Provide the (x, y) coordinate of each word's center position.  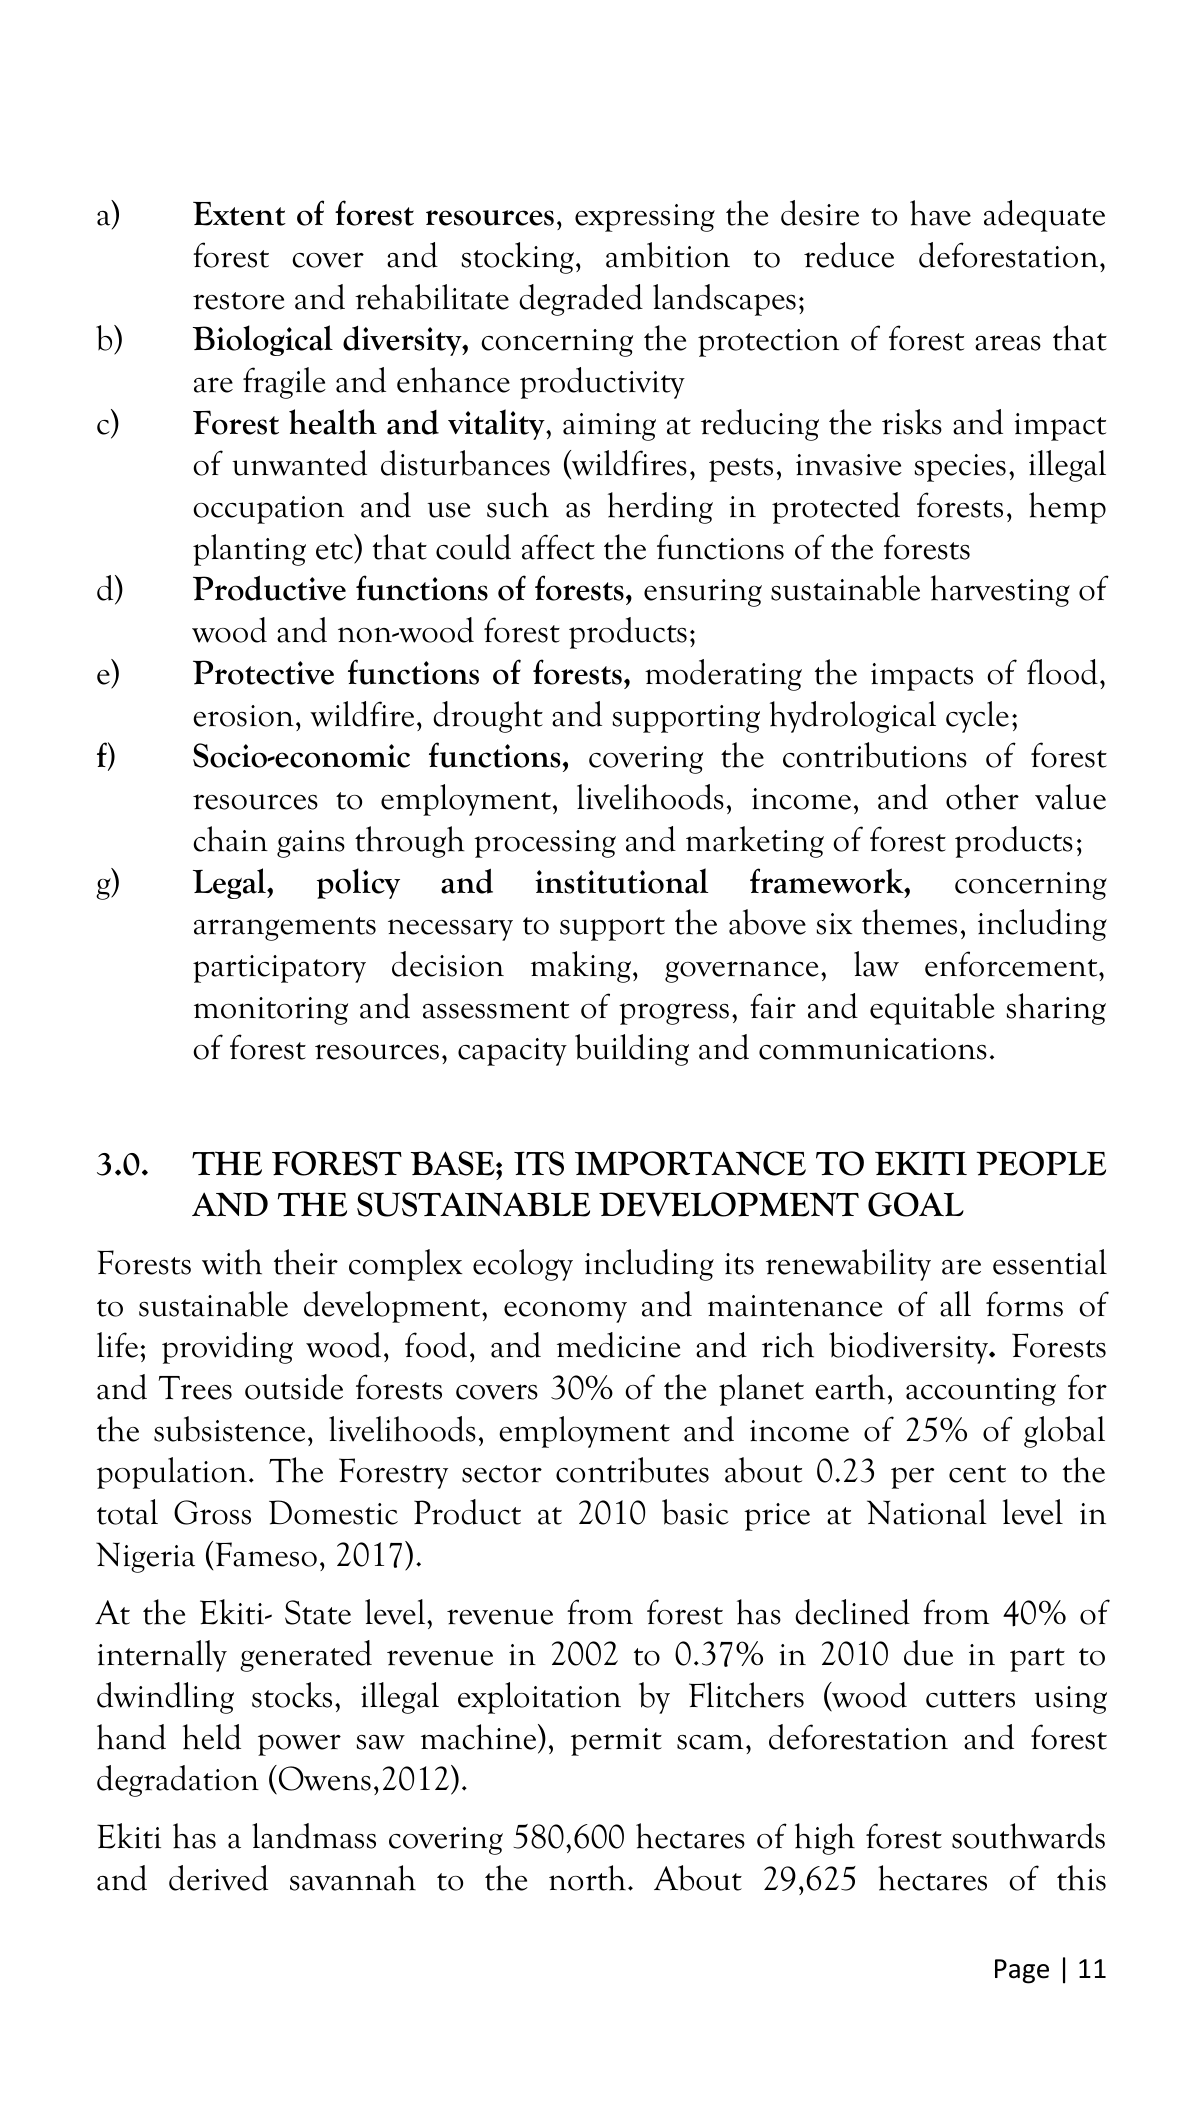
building (632, 1050)
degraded (581, 300)
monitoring (271, 1011)
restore (239, 301)
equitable (932, 1009)
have (940, 213)
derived (218, 1878)
